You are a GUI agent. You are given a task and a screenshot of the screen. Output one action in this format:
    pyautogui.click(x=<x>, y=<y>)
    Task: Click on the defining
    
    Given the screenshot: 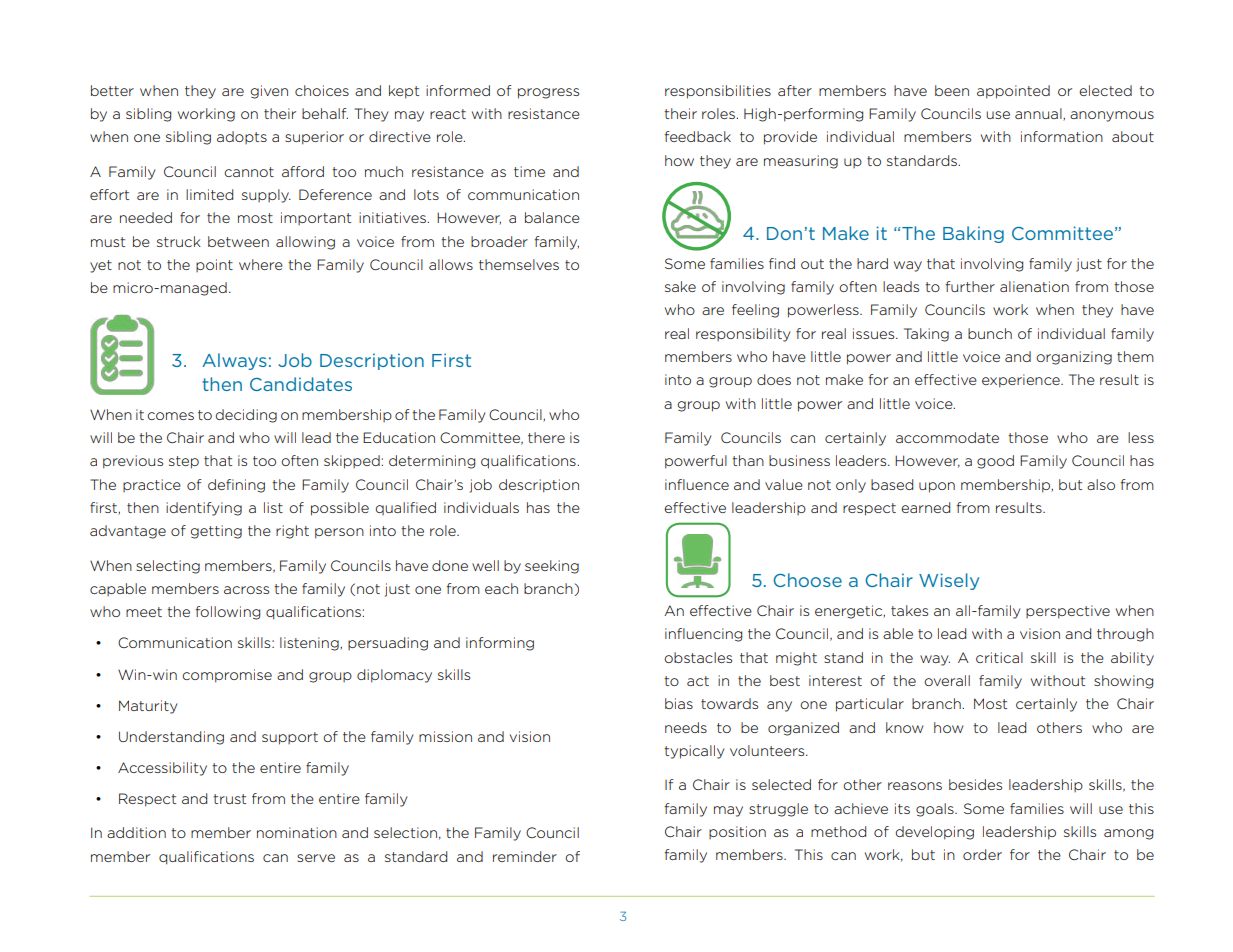 What is the action you would take?
    pyautogui.click(x=236, y=486)
